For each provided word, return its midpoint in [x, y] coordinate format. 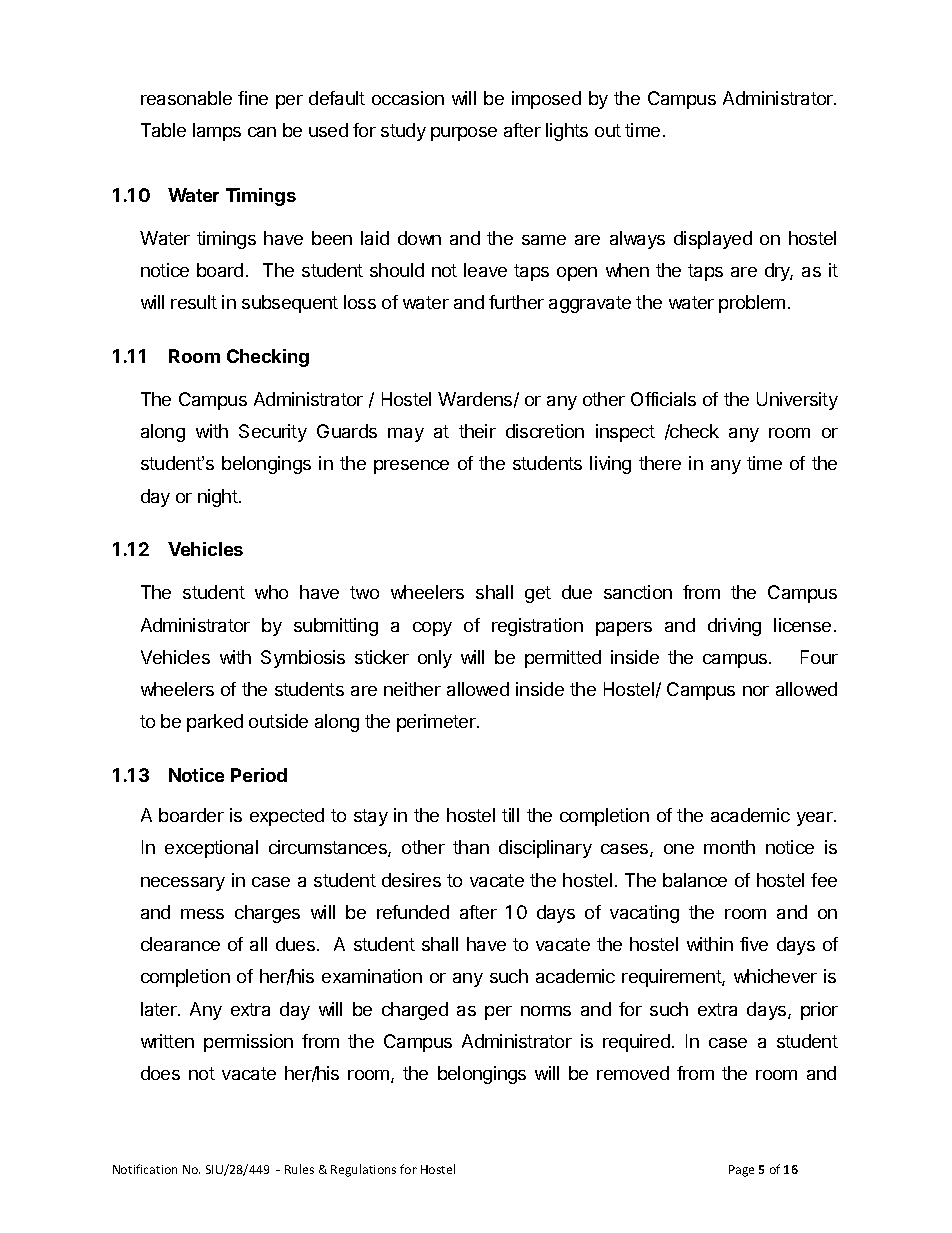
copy [432, 629]
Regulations [363, 1170]
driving [734, 627]
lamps [217, 132]
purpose [464, 134]
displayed [713, 240]
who [271, 592]
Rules [299, 1169]
